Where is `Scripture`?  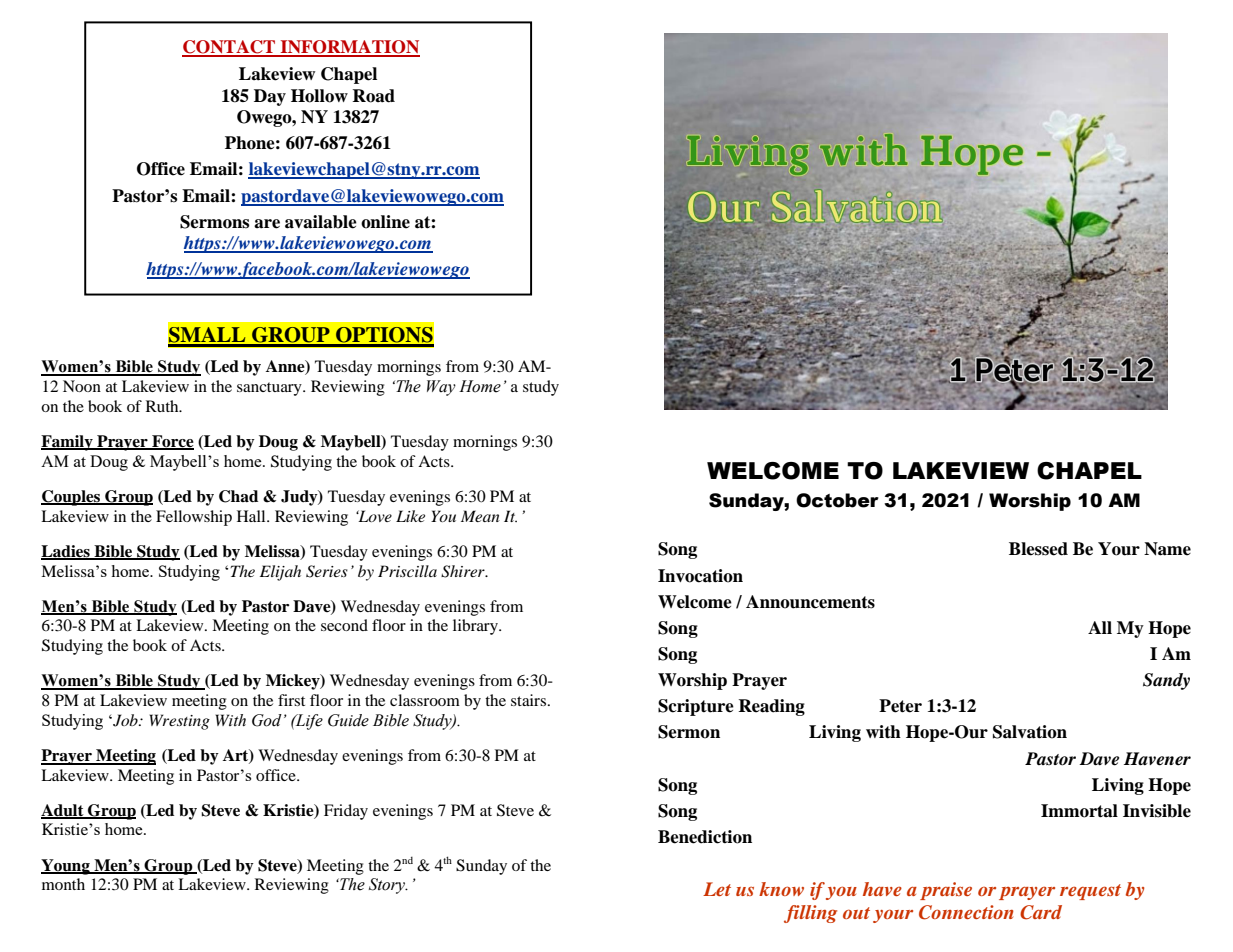 Scripture is located at coordinates (696, 707).
